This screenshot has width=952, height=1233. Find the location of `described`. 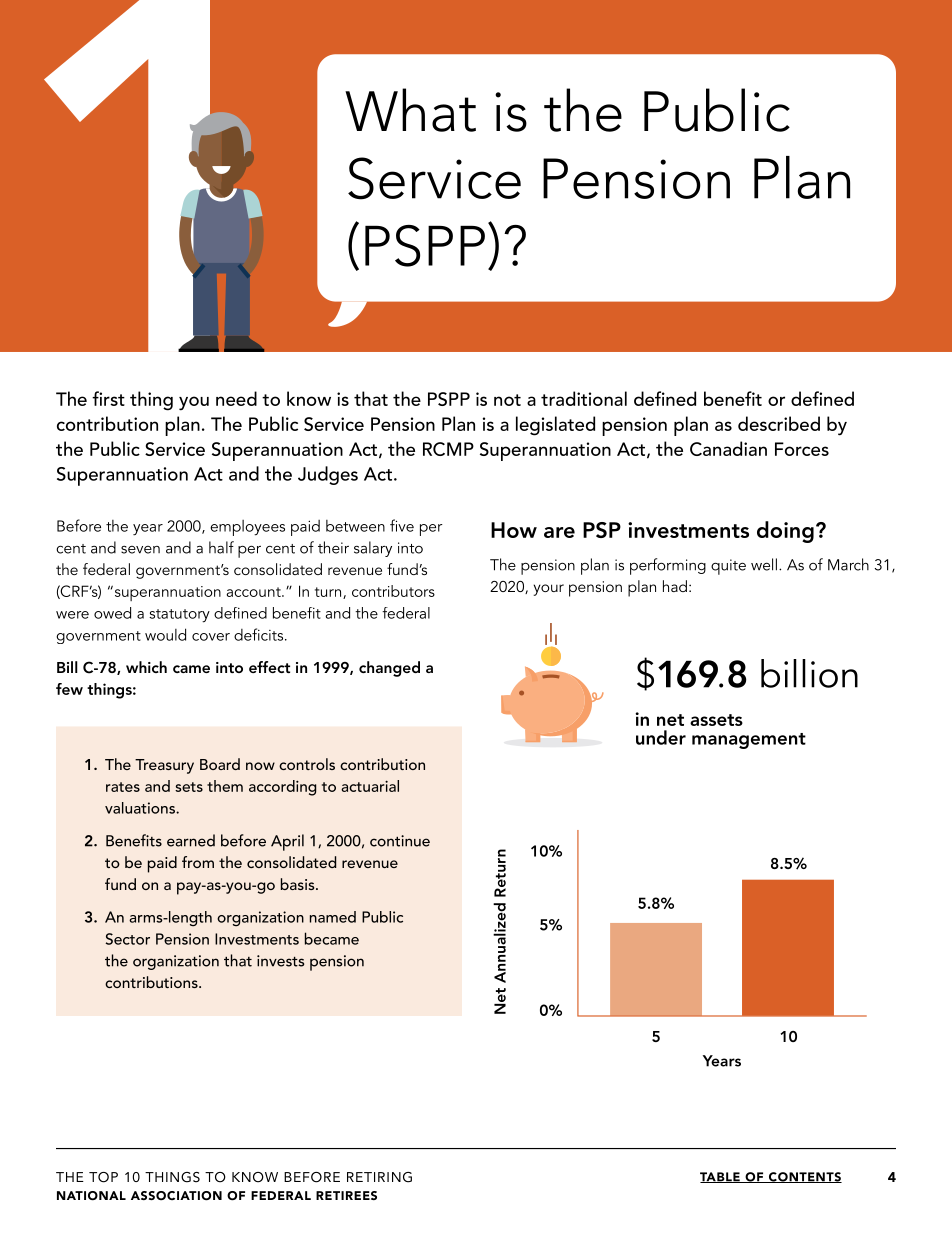

described is located at coordinates (779, 423).
